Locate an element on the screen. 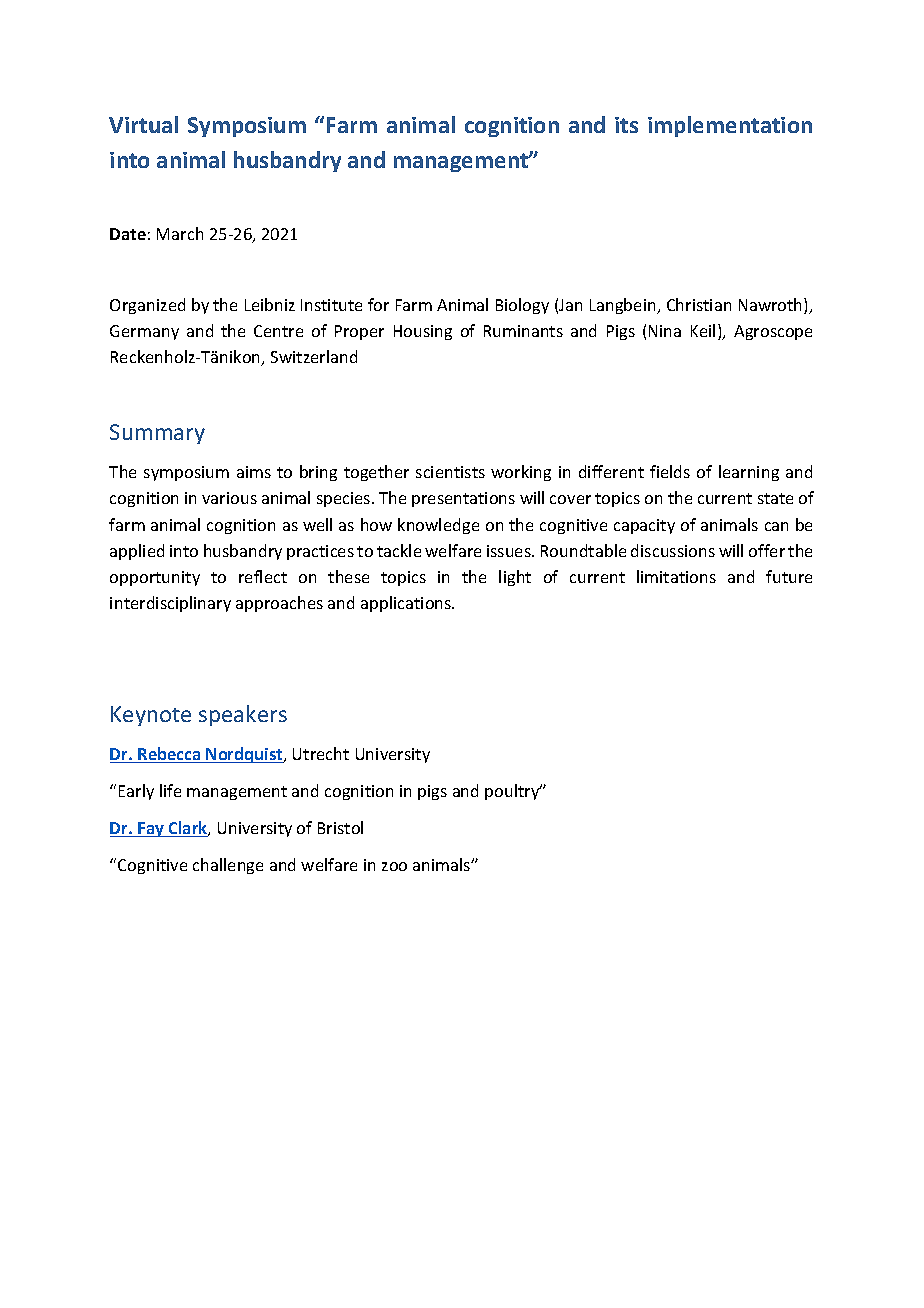 Image resolution: width=924 pixels, height=1308 pixels. Virtual is located at coordinates (143, 124).
